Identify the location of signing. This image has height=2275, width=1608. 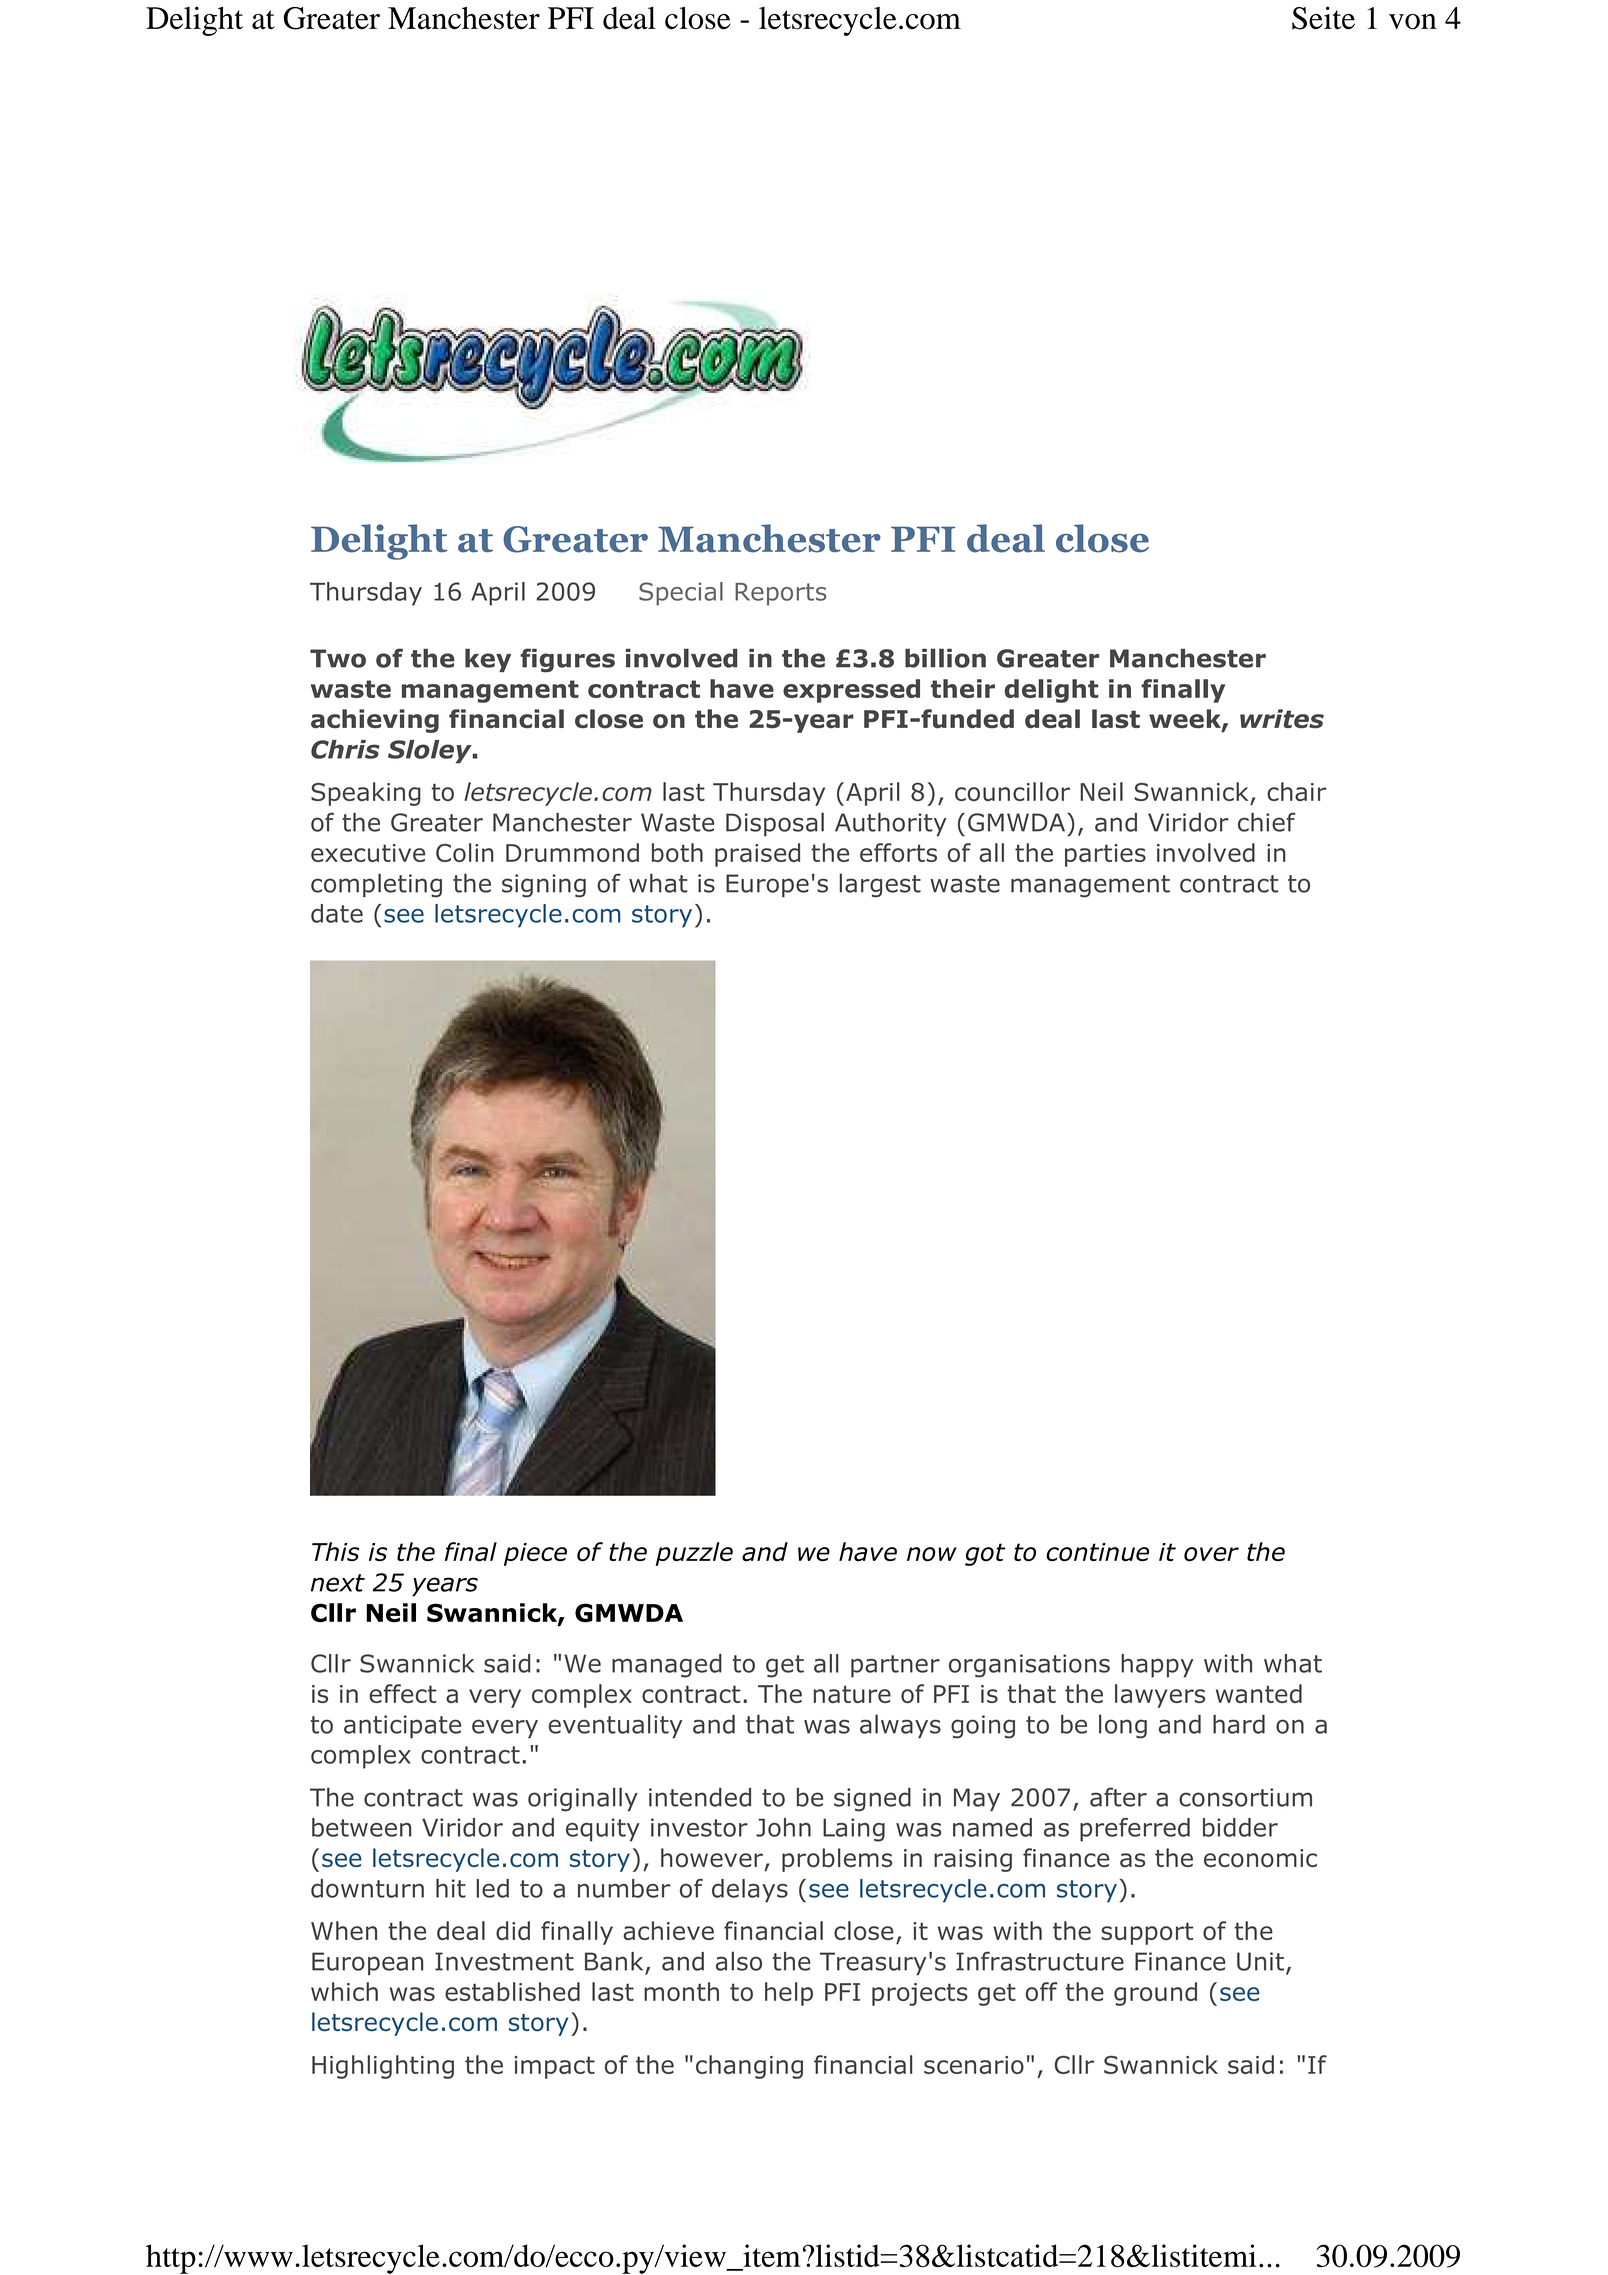
(544, 886).
